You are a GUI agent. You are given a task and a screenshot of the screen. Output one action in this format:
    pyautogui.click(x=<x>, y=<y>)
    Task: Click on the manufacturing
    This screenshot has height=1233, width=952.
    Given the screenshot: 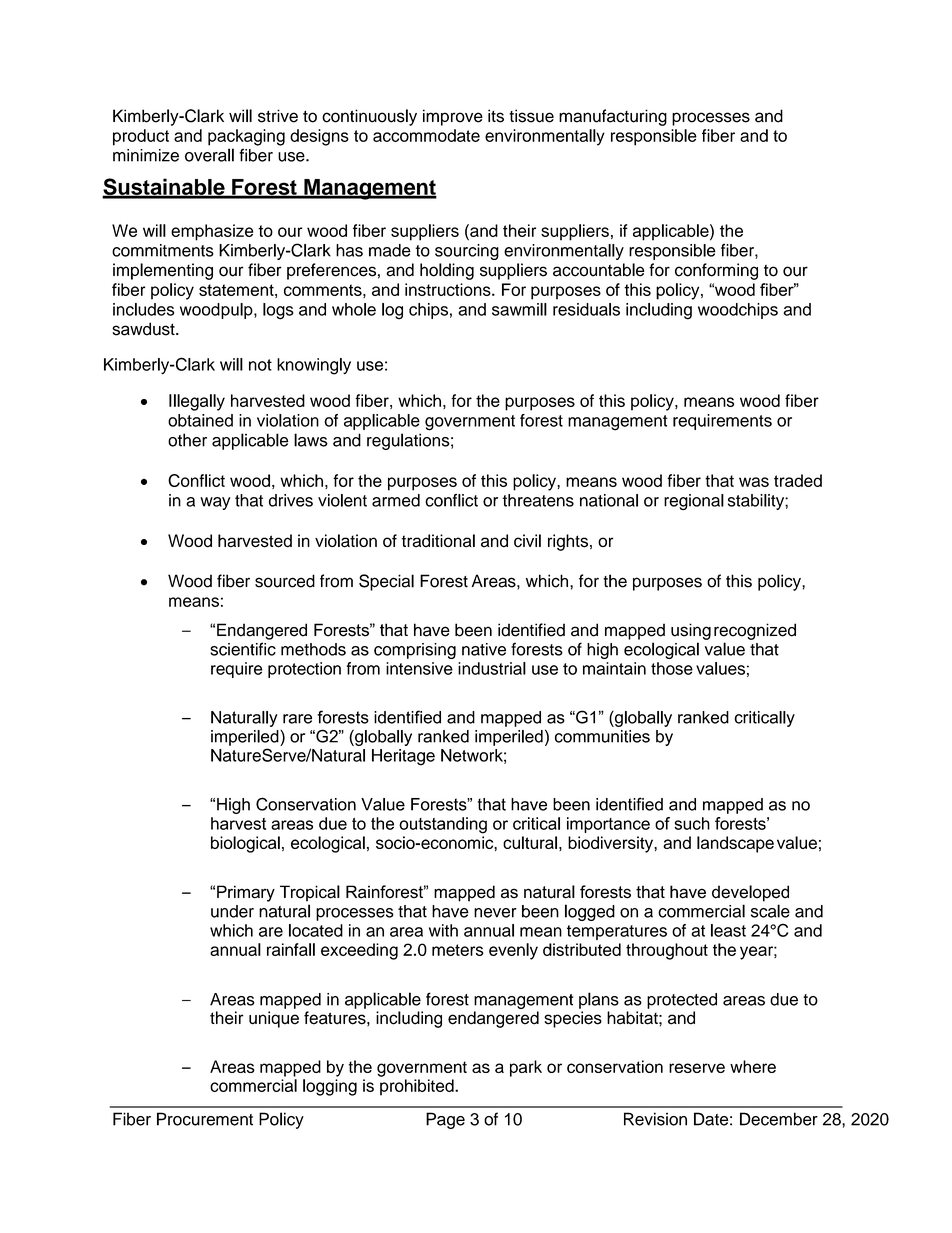 What is the action you would take?
    pyautogui.click(x=613, y=117)
